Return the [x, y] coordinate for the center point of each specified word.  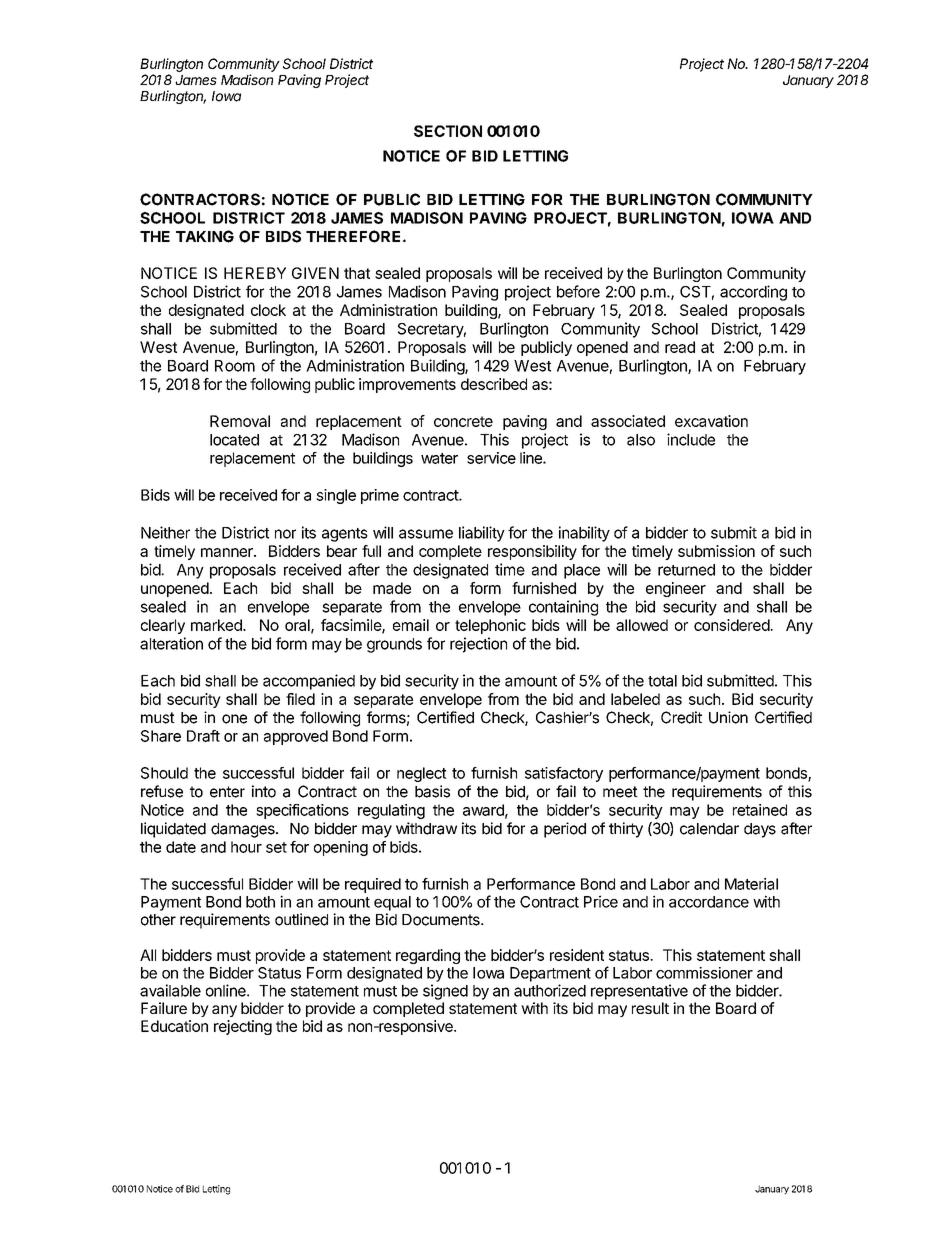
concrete [463, 421]
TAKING [205, 236]
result [650, 1008]
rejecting [243, 1027]
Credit [681, 717]
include [691, 439]
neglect [422, 774]
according [753, 293]
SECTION [448, 131]
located [234, 440]
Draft [203, 736]
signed [445, 992]
